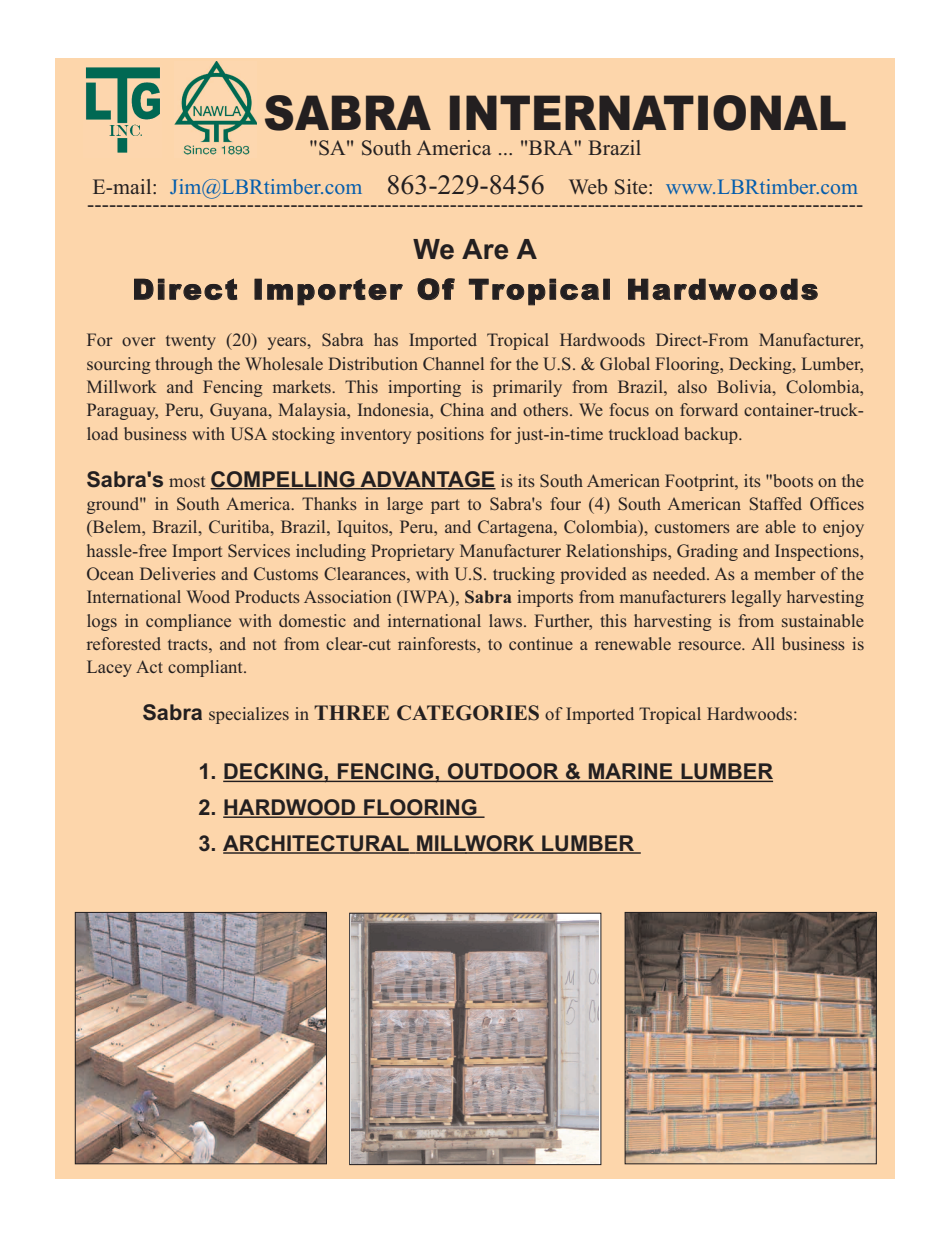 The image size is (952, 1233). What do you see at coordinates (776, 503) in the page?
I see `Staffed` at bounding box center [776, 503].
